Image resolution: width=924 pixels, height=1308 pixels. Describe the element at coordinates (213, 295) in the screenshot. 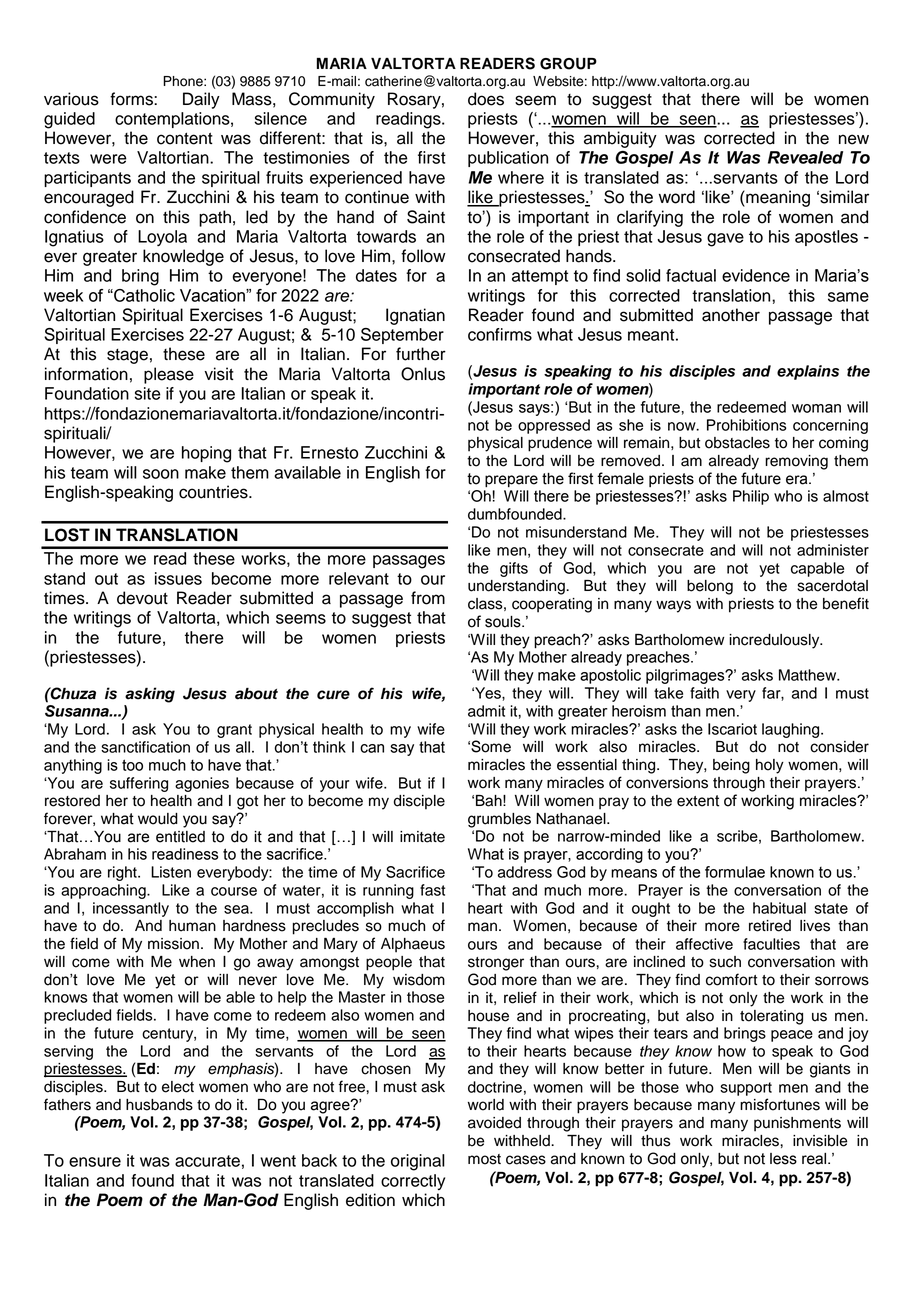

I see `Vacation` at that location.
